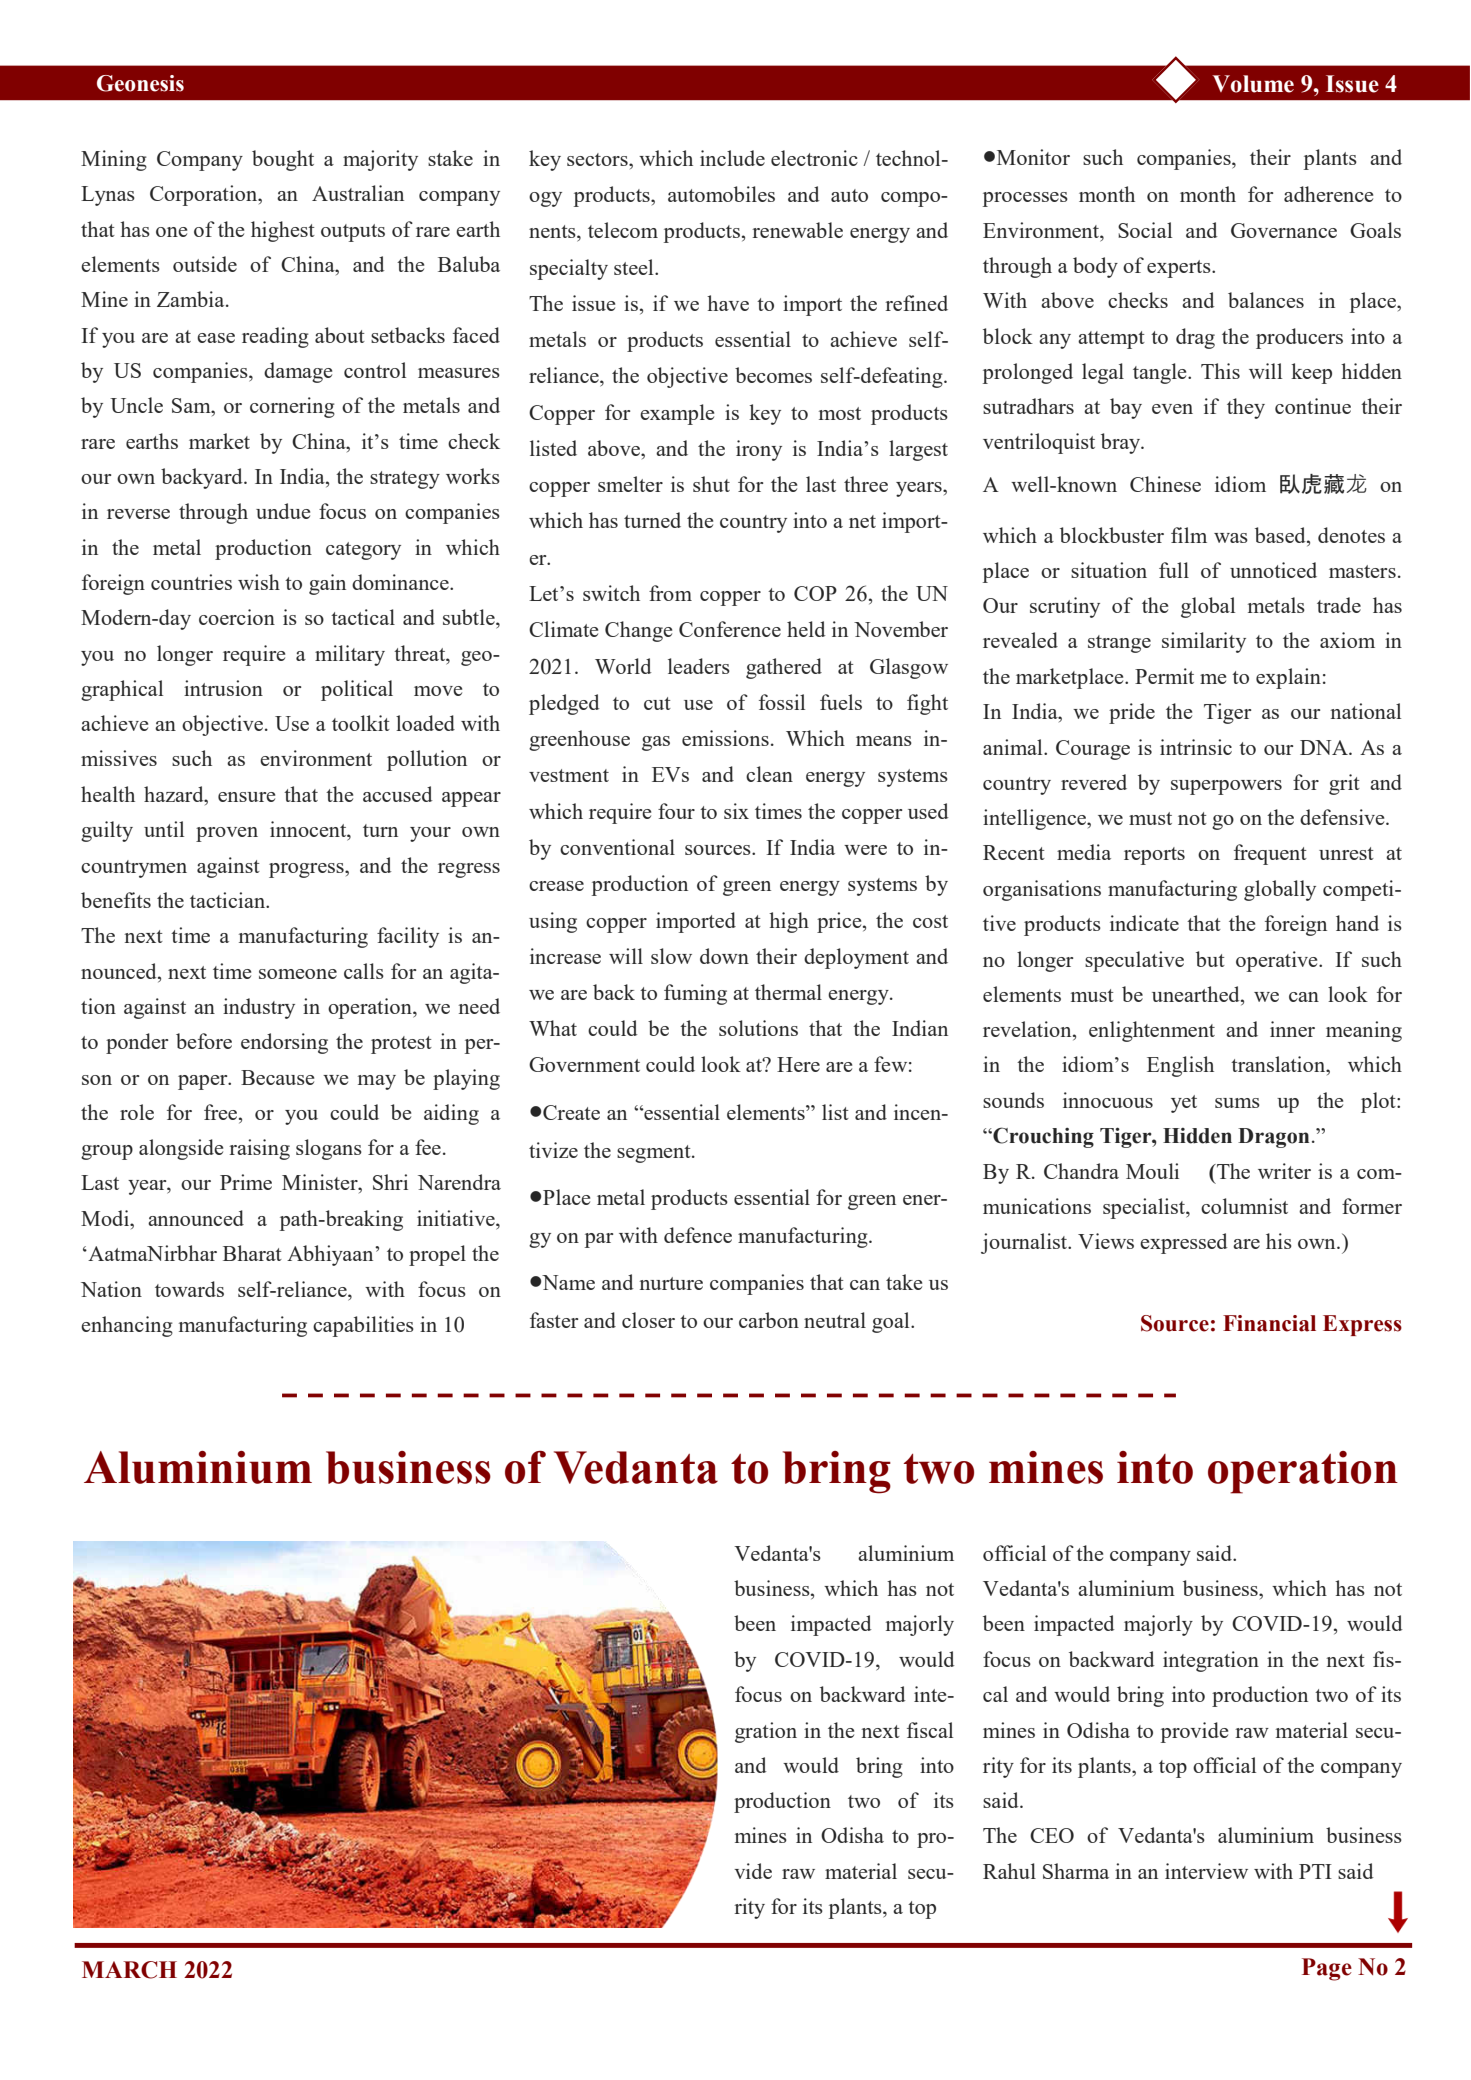 The image size is (1471, 2080). I want to click on Volume, so click(1253, 84).
